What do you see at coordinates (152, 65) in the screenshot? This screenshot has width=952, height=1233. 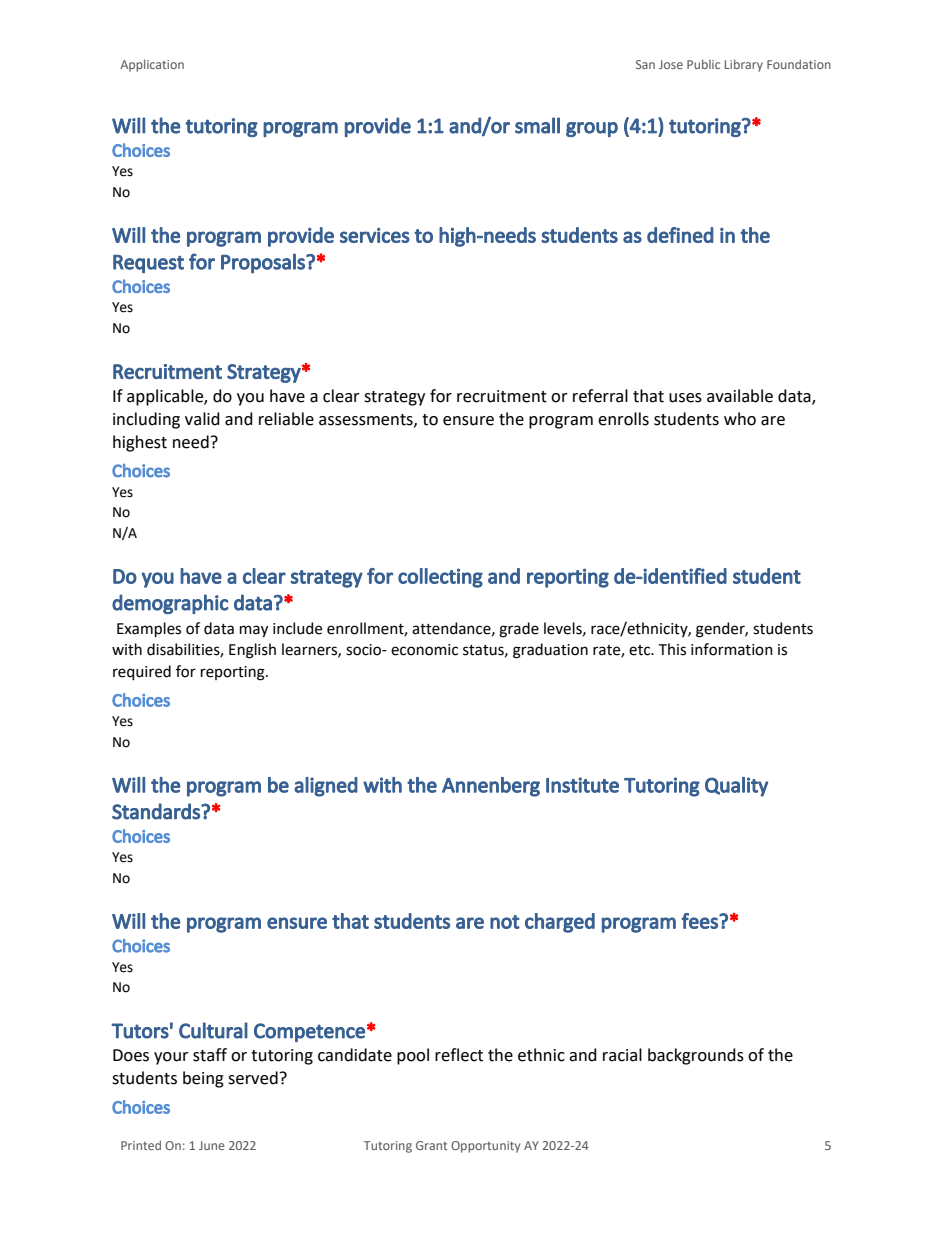 I see `Application` at bounding box center [152, 65].
